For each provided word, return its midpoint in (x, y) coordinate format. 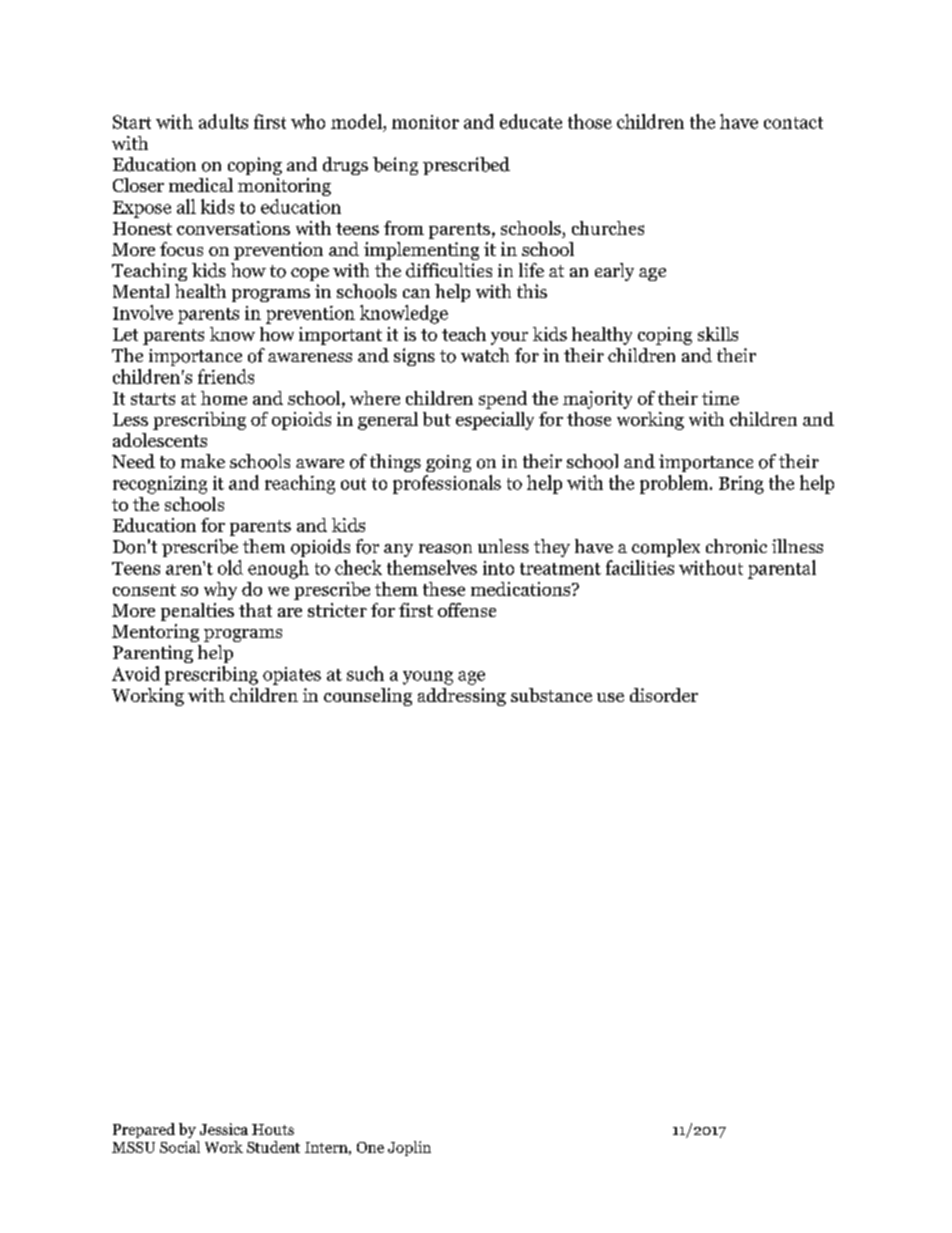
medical (201, 185)
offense (467, 610)
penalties (197, 612)
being (395, 166)
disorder (664, 695)
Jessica (224, 1129)
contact (793, 123)
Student (273, 1147)
